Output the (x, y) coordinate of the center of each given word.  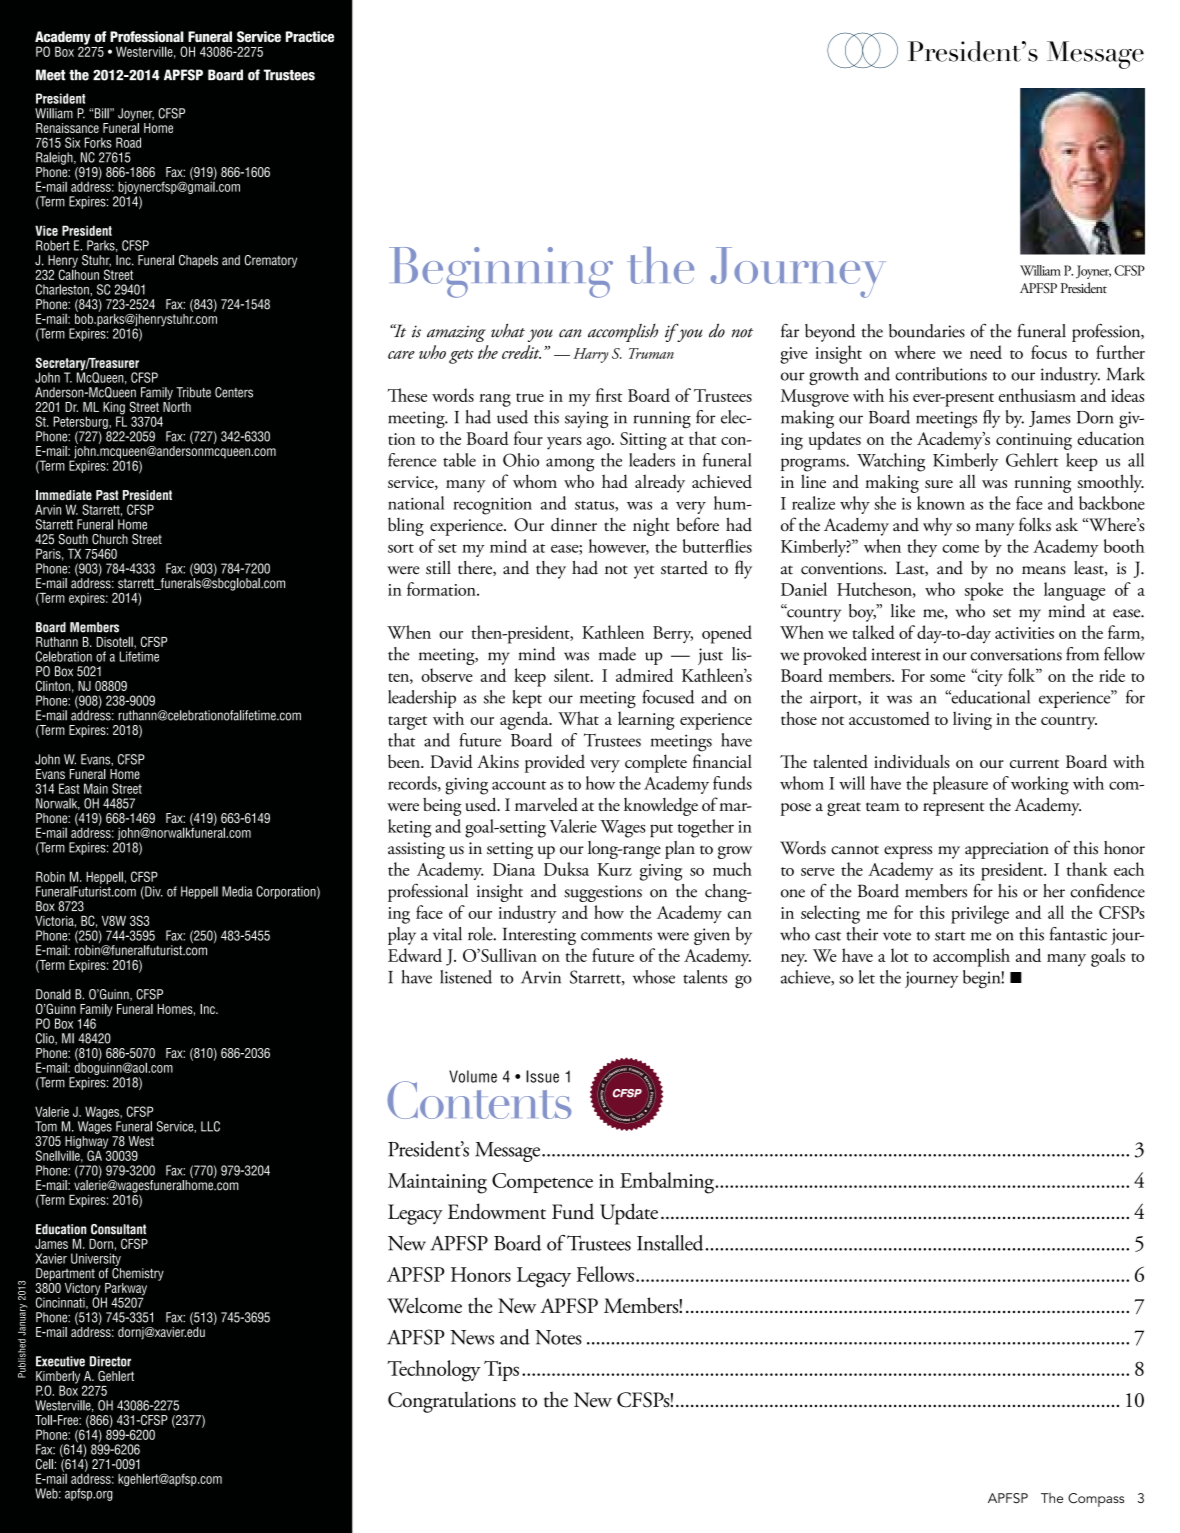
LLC (210, 1126)
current (1034, 763)
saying (587, 420)
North (177, 405)
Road (128, 142)
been (405, 761)
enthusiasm (1037, 395)
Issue (542, 1076)
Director (110, 1361)
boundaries (927, 331)
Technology (434, 1371)
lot (900, 955)
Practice (310, 36)
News (472, 1337)
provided (555, 763)
